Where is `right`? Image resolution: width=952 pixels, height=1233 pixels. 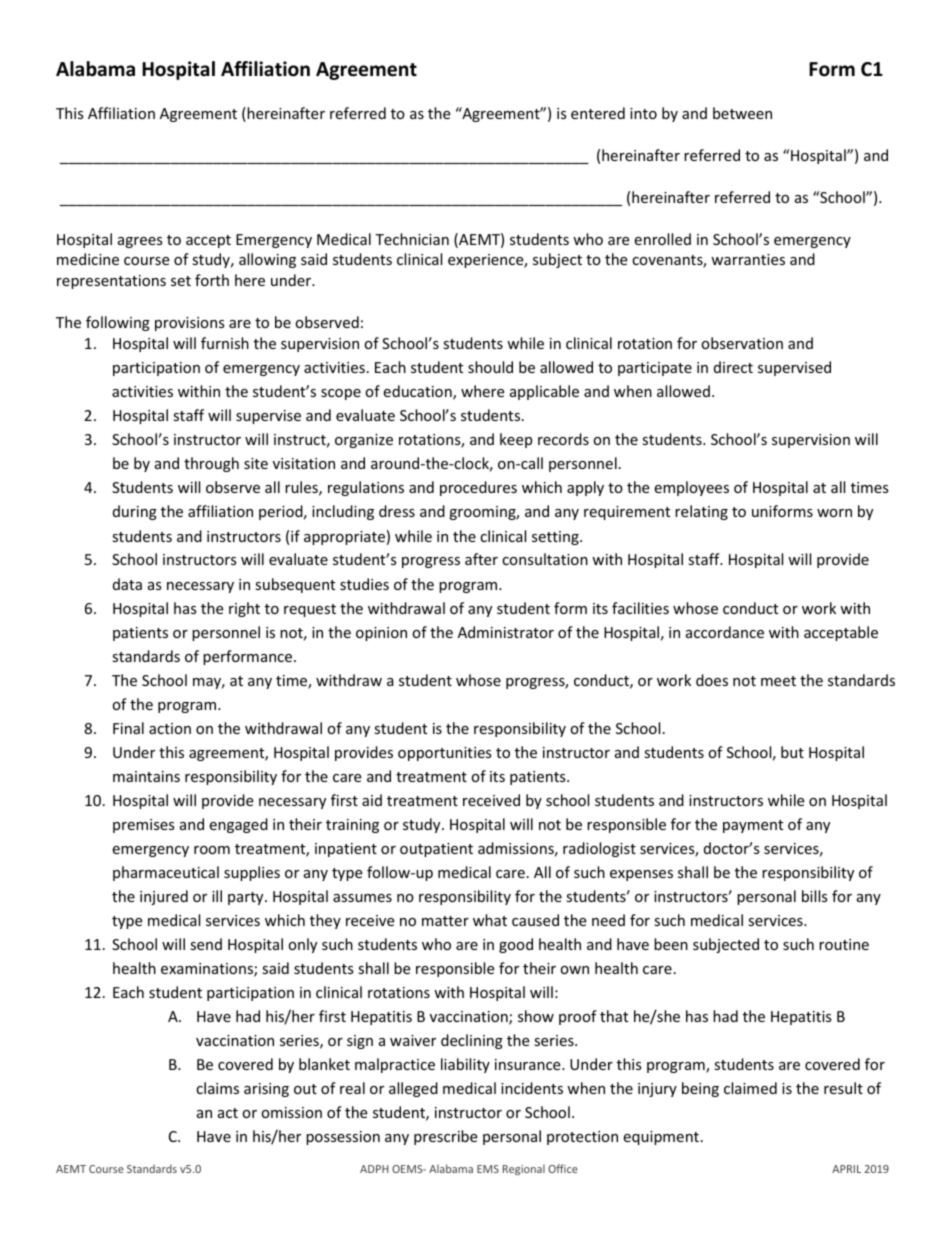 right is located at coordinates (244, 609).
